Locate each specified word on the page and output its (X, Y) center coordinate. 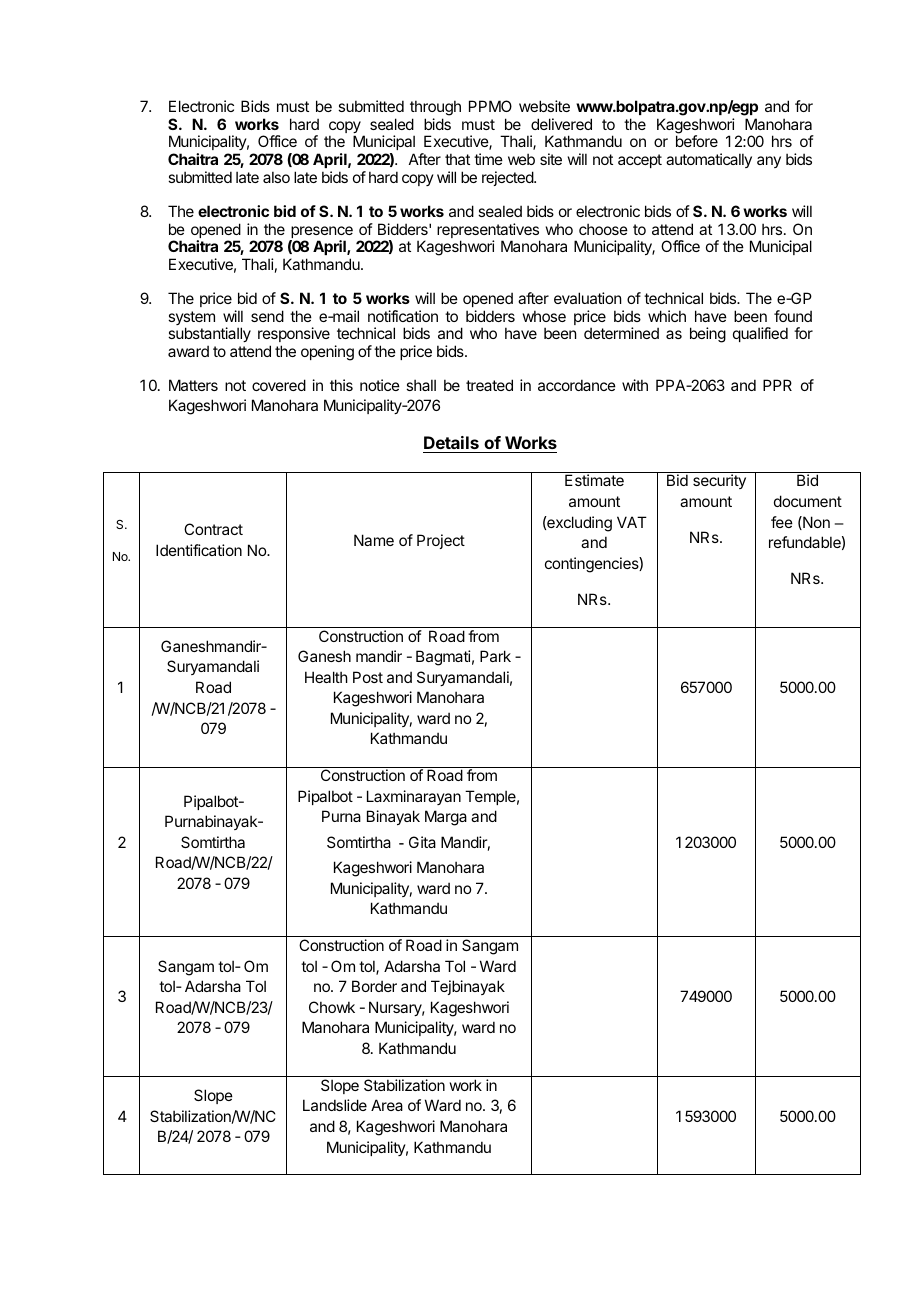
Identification (199, 550)
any (769, 162)
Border (374, 986)
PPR (777, 385)
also (276, 177)
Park (495, 656)
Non (815, 523)
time (488, 159)
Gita (422, 842)
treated (489, 385)
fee (782, 522)
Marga (446, 818)
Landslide (335, 1105)
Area (387, 1105)
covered (279, 385)
